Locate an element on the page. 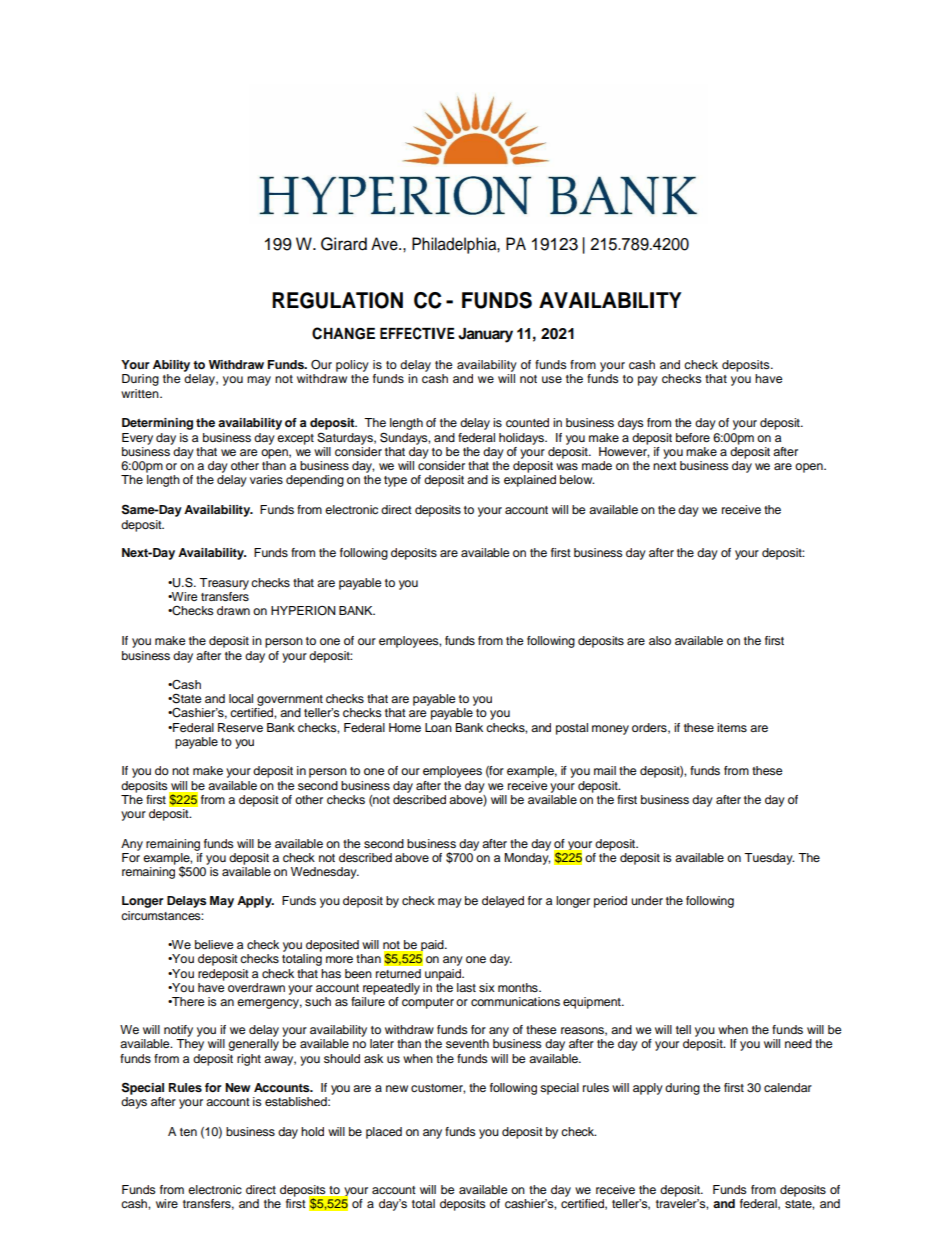 Image resolution: width=952 pixels, height=1233 pixels. right is located at coordinates (249, 1060).
